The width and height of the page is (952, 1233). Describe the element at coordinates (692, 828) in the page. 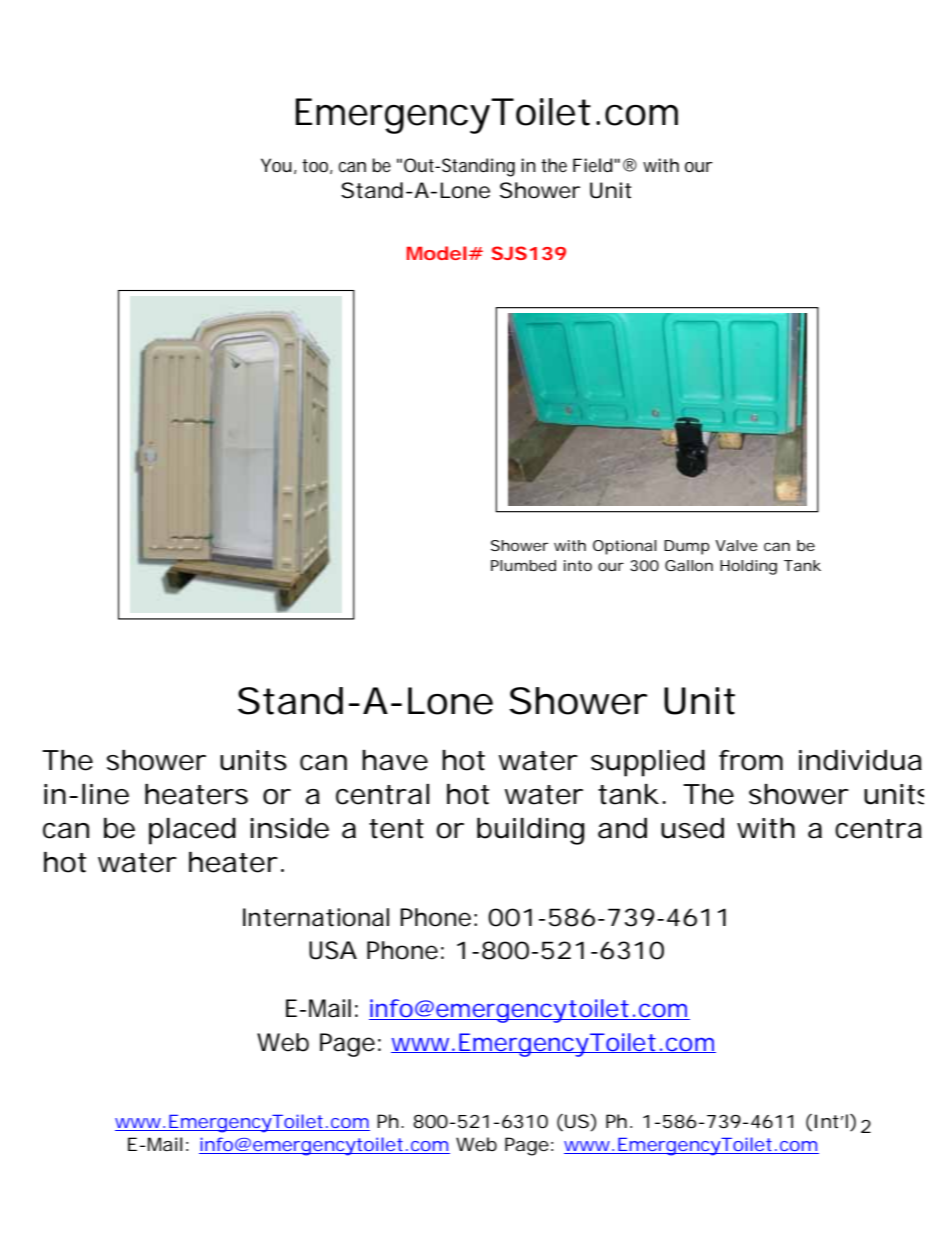

I see `used` at that location.
